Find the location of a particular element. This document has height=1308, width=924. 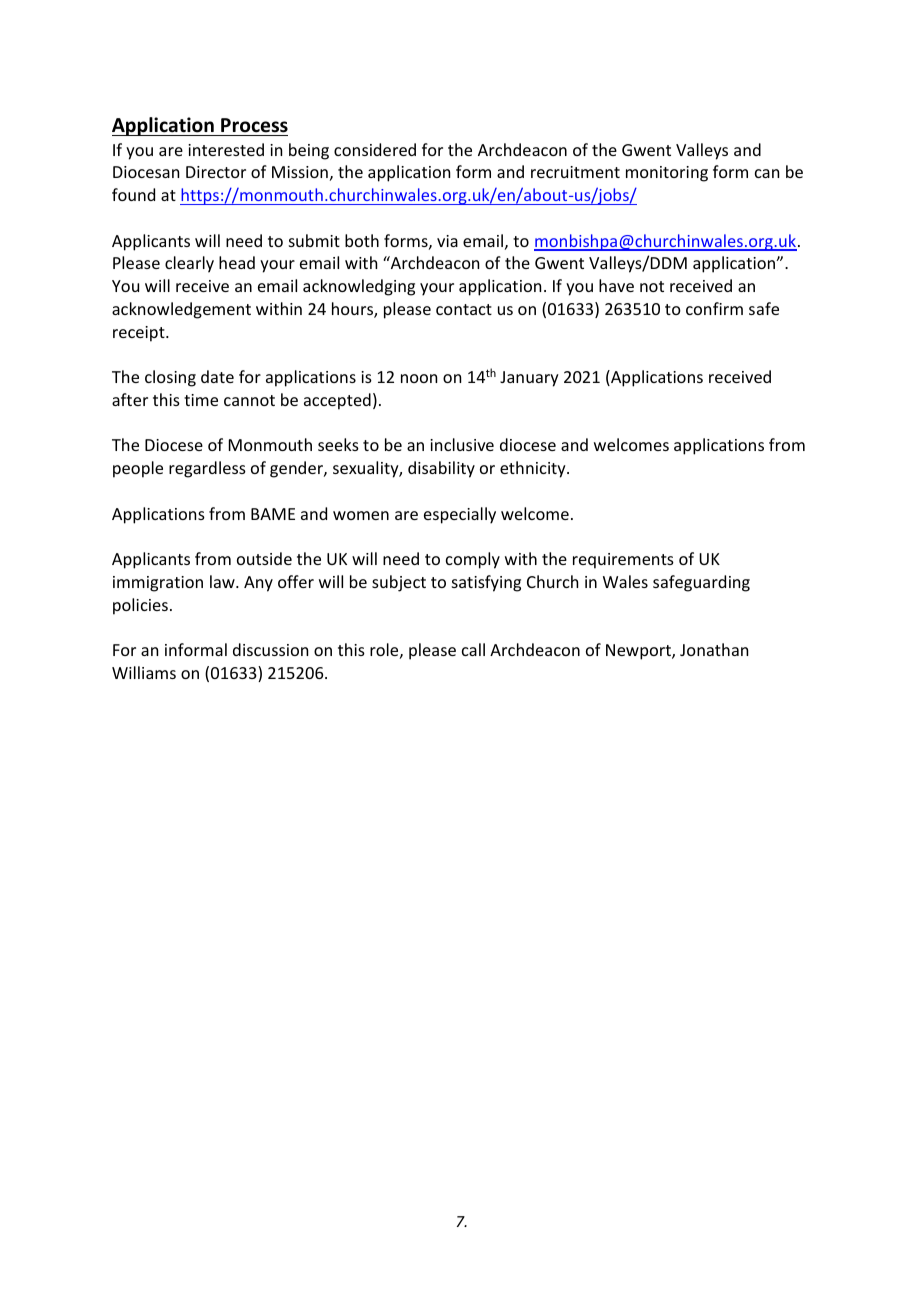

especially is located at coordinates (460, 515).
